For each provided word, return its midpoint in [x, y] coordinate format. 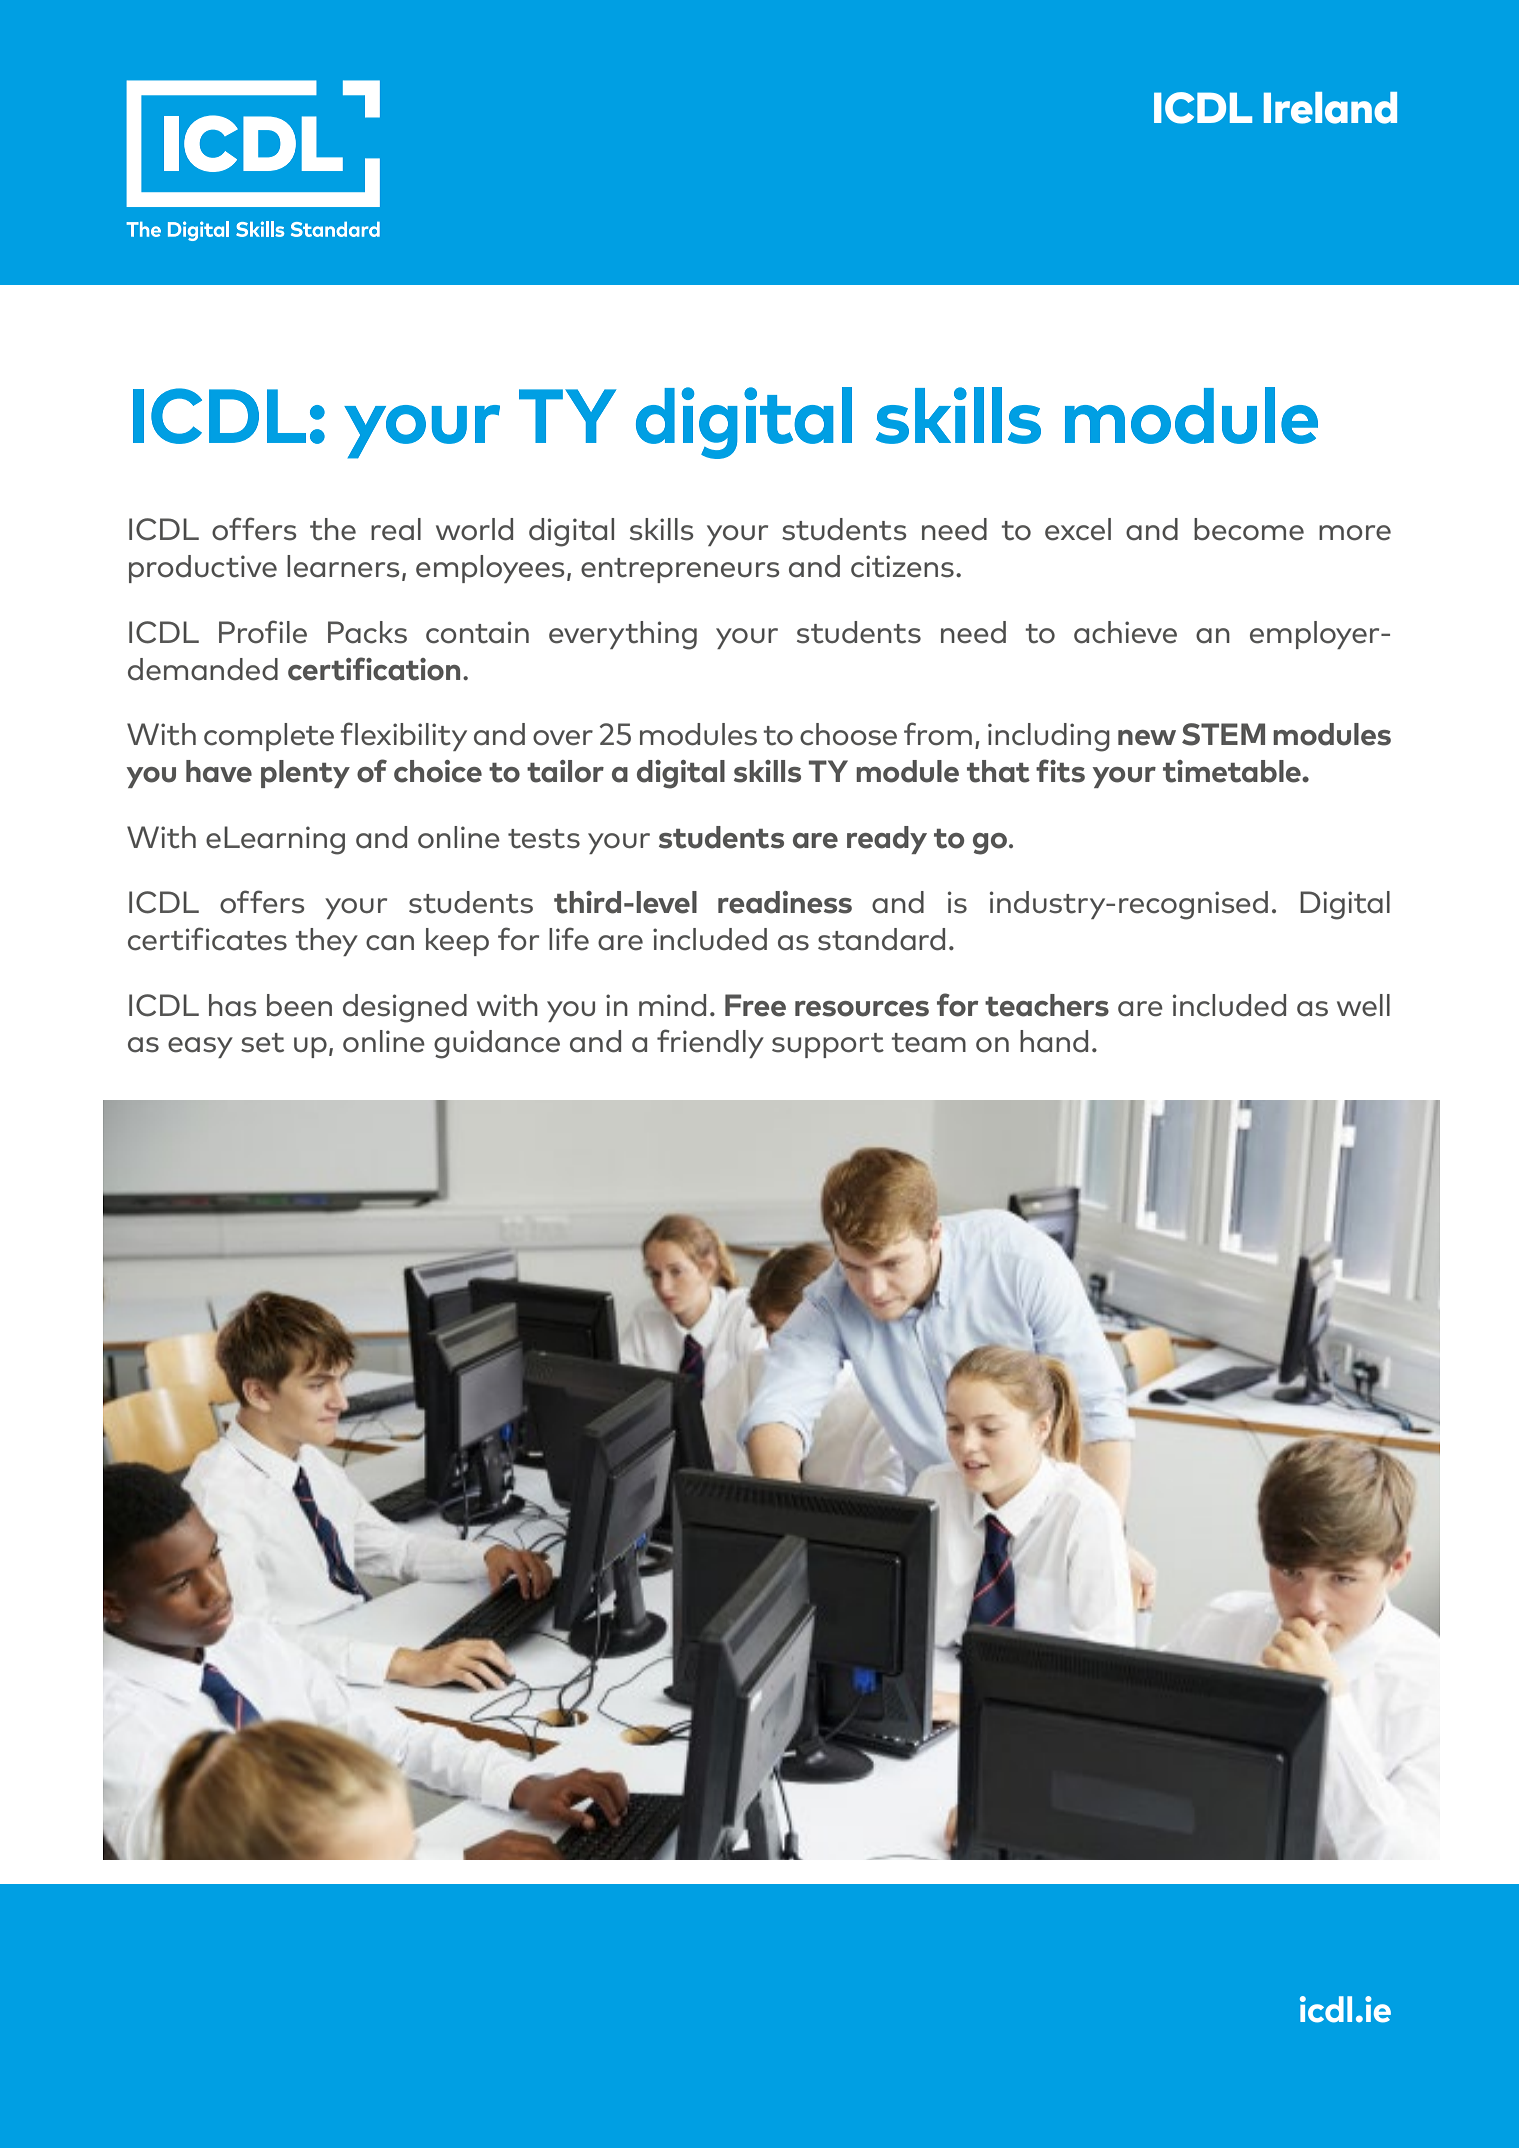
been [299, 1005]
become [1249, 529]
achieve [1125, 632]
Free [755, 1005]
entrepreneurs [680, 570]
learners [343, 566]
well [1363, 1005]
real [396, 529]
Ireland [1330, 108]
